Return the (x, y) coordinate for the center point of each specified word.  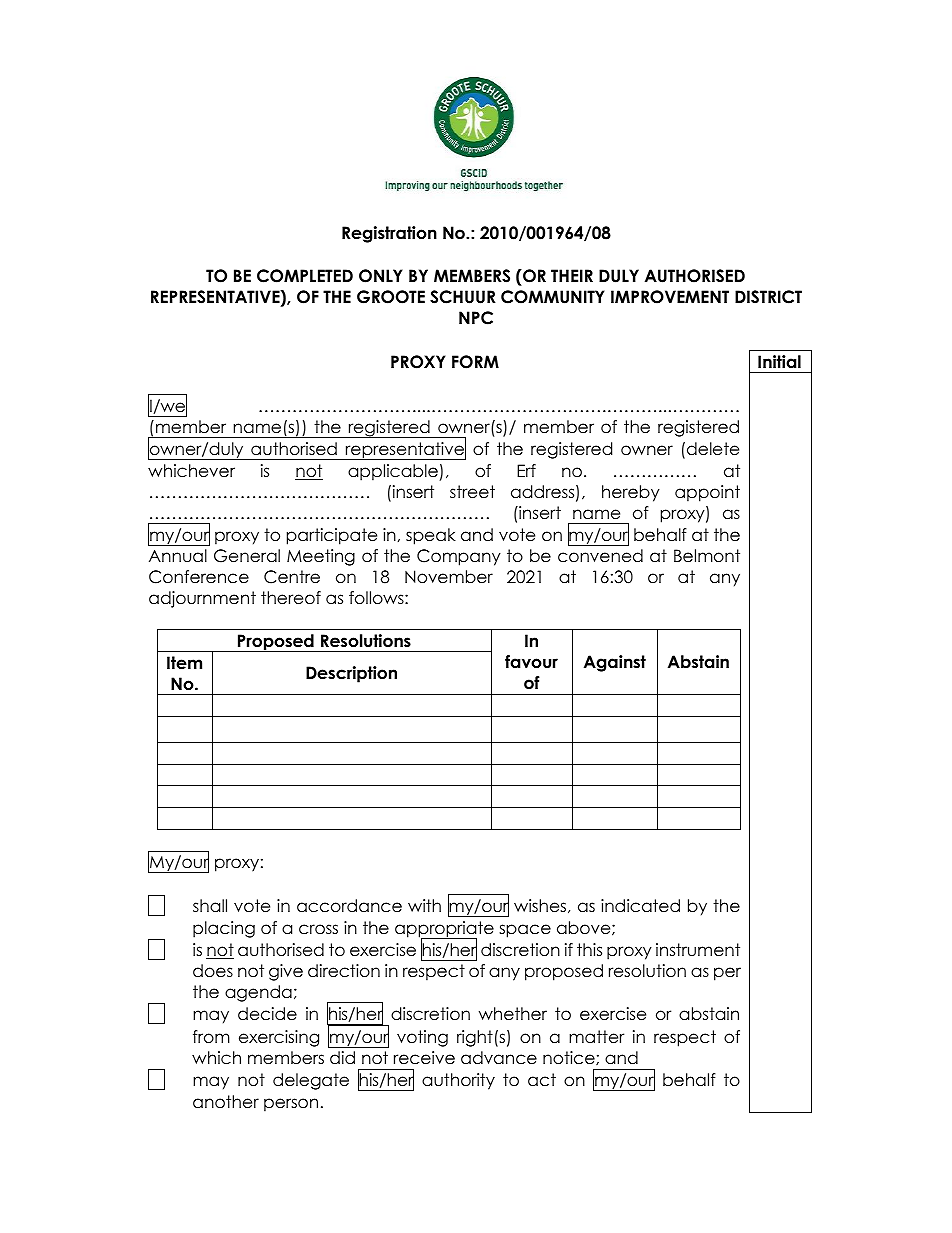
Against (615, 663)
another (226, 1102)
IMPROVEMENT (670, 297)
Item (184, 663)
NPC (476, 318)
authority (458, 1081)
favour (531, 662)
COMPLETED (305, 276)
